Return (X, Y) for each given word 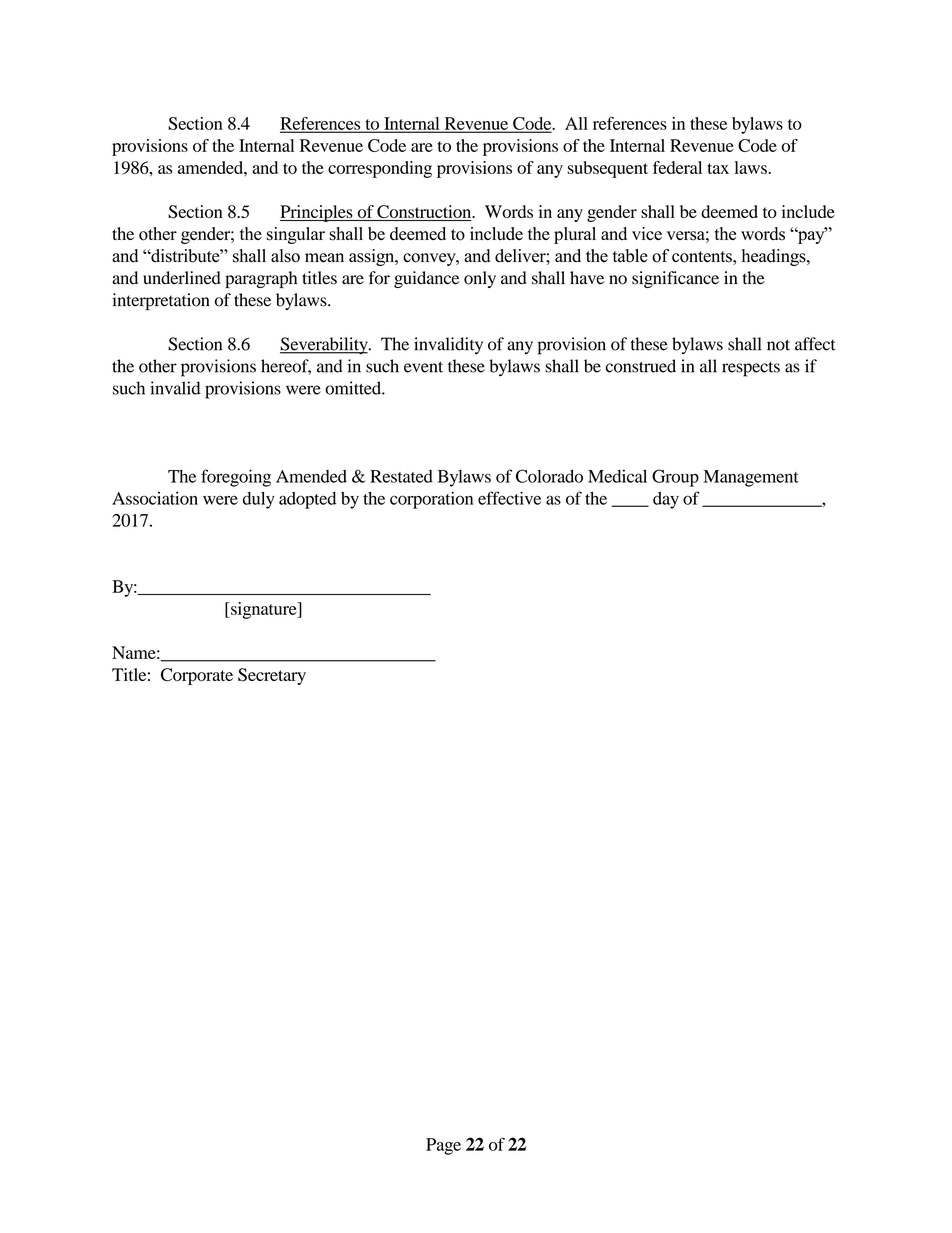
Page (443, 1146)
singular (296, 235)
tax (718, 168)
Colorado (549, 476)
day (666, 500)
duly (259, 500)
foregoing (236, 478)
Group (675, 478)
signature (264, 610)
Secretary (272, 676)
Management (751, 478)
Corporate (197, 676)
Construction (424, 213)
